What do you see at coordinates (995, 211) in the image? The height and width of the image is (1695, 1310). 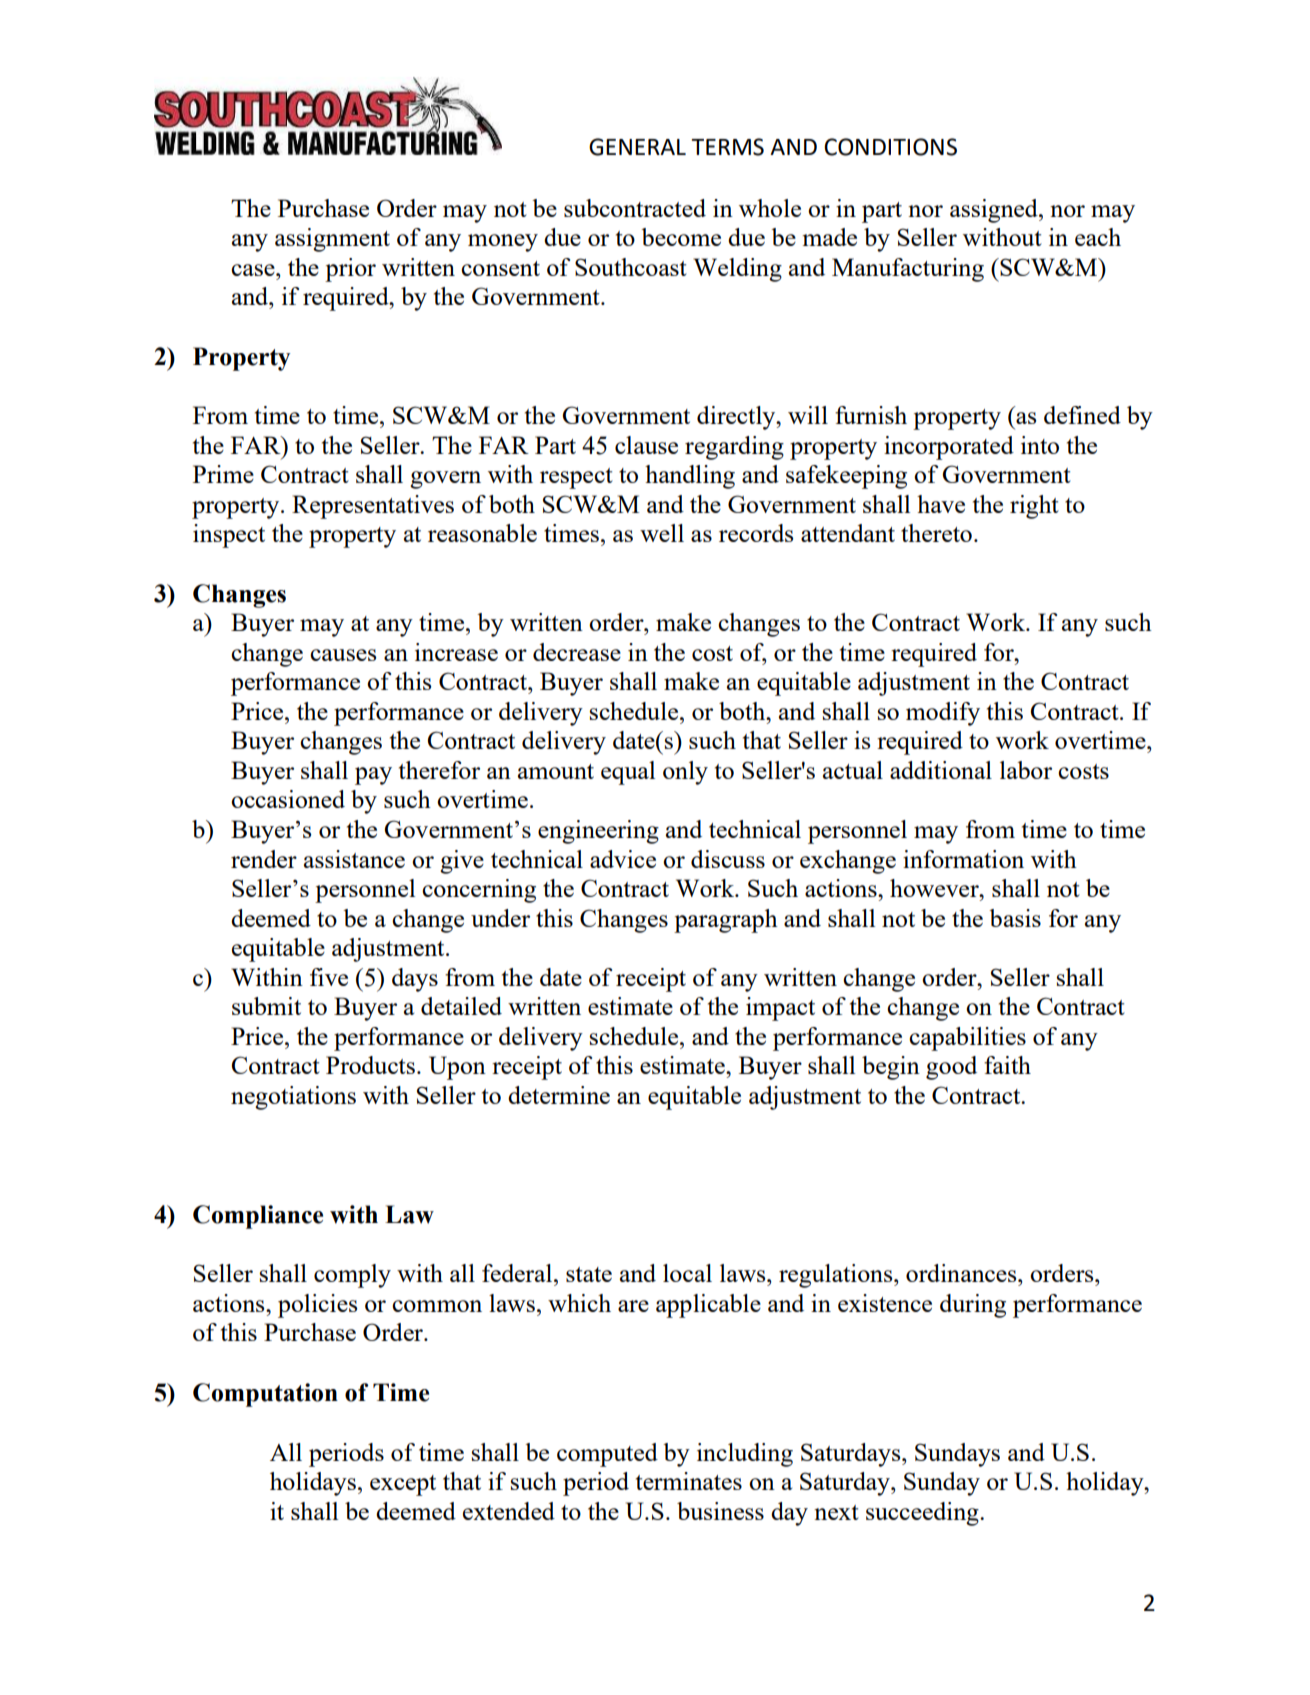 I see `assigned` at bounding box center [995, 211].
